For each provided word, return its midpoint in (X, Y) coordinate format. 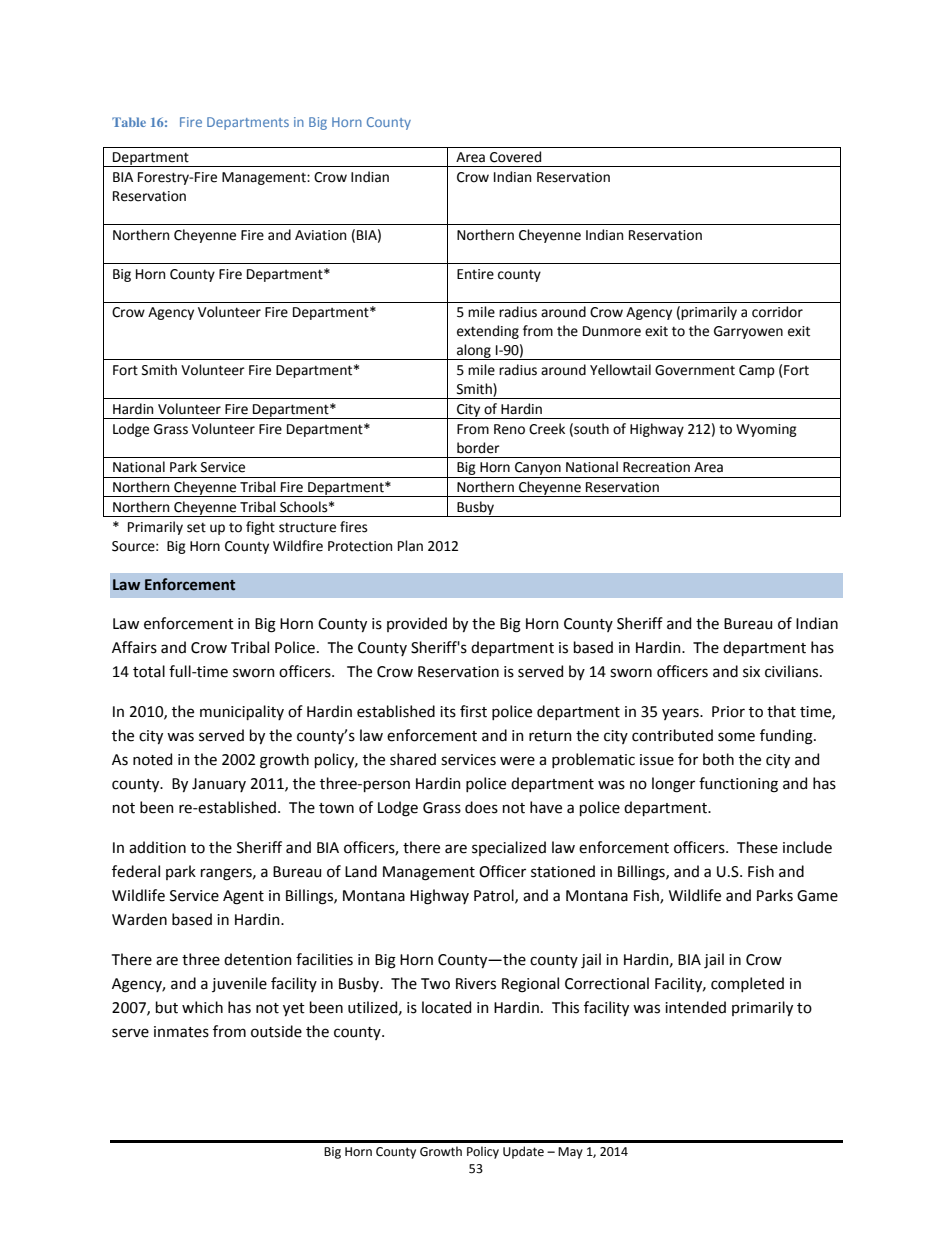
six (751, 672)
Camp (757, 371)
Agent (243, 897)
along (474, 352)
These (757, 847)
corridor (777, 312)
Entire (475, 274)
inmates (181, 1032)
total (149, 671)
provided (417, 624)
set (196, 527)
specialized (509, 848)
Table (129, 122)
